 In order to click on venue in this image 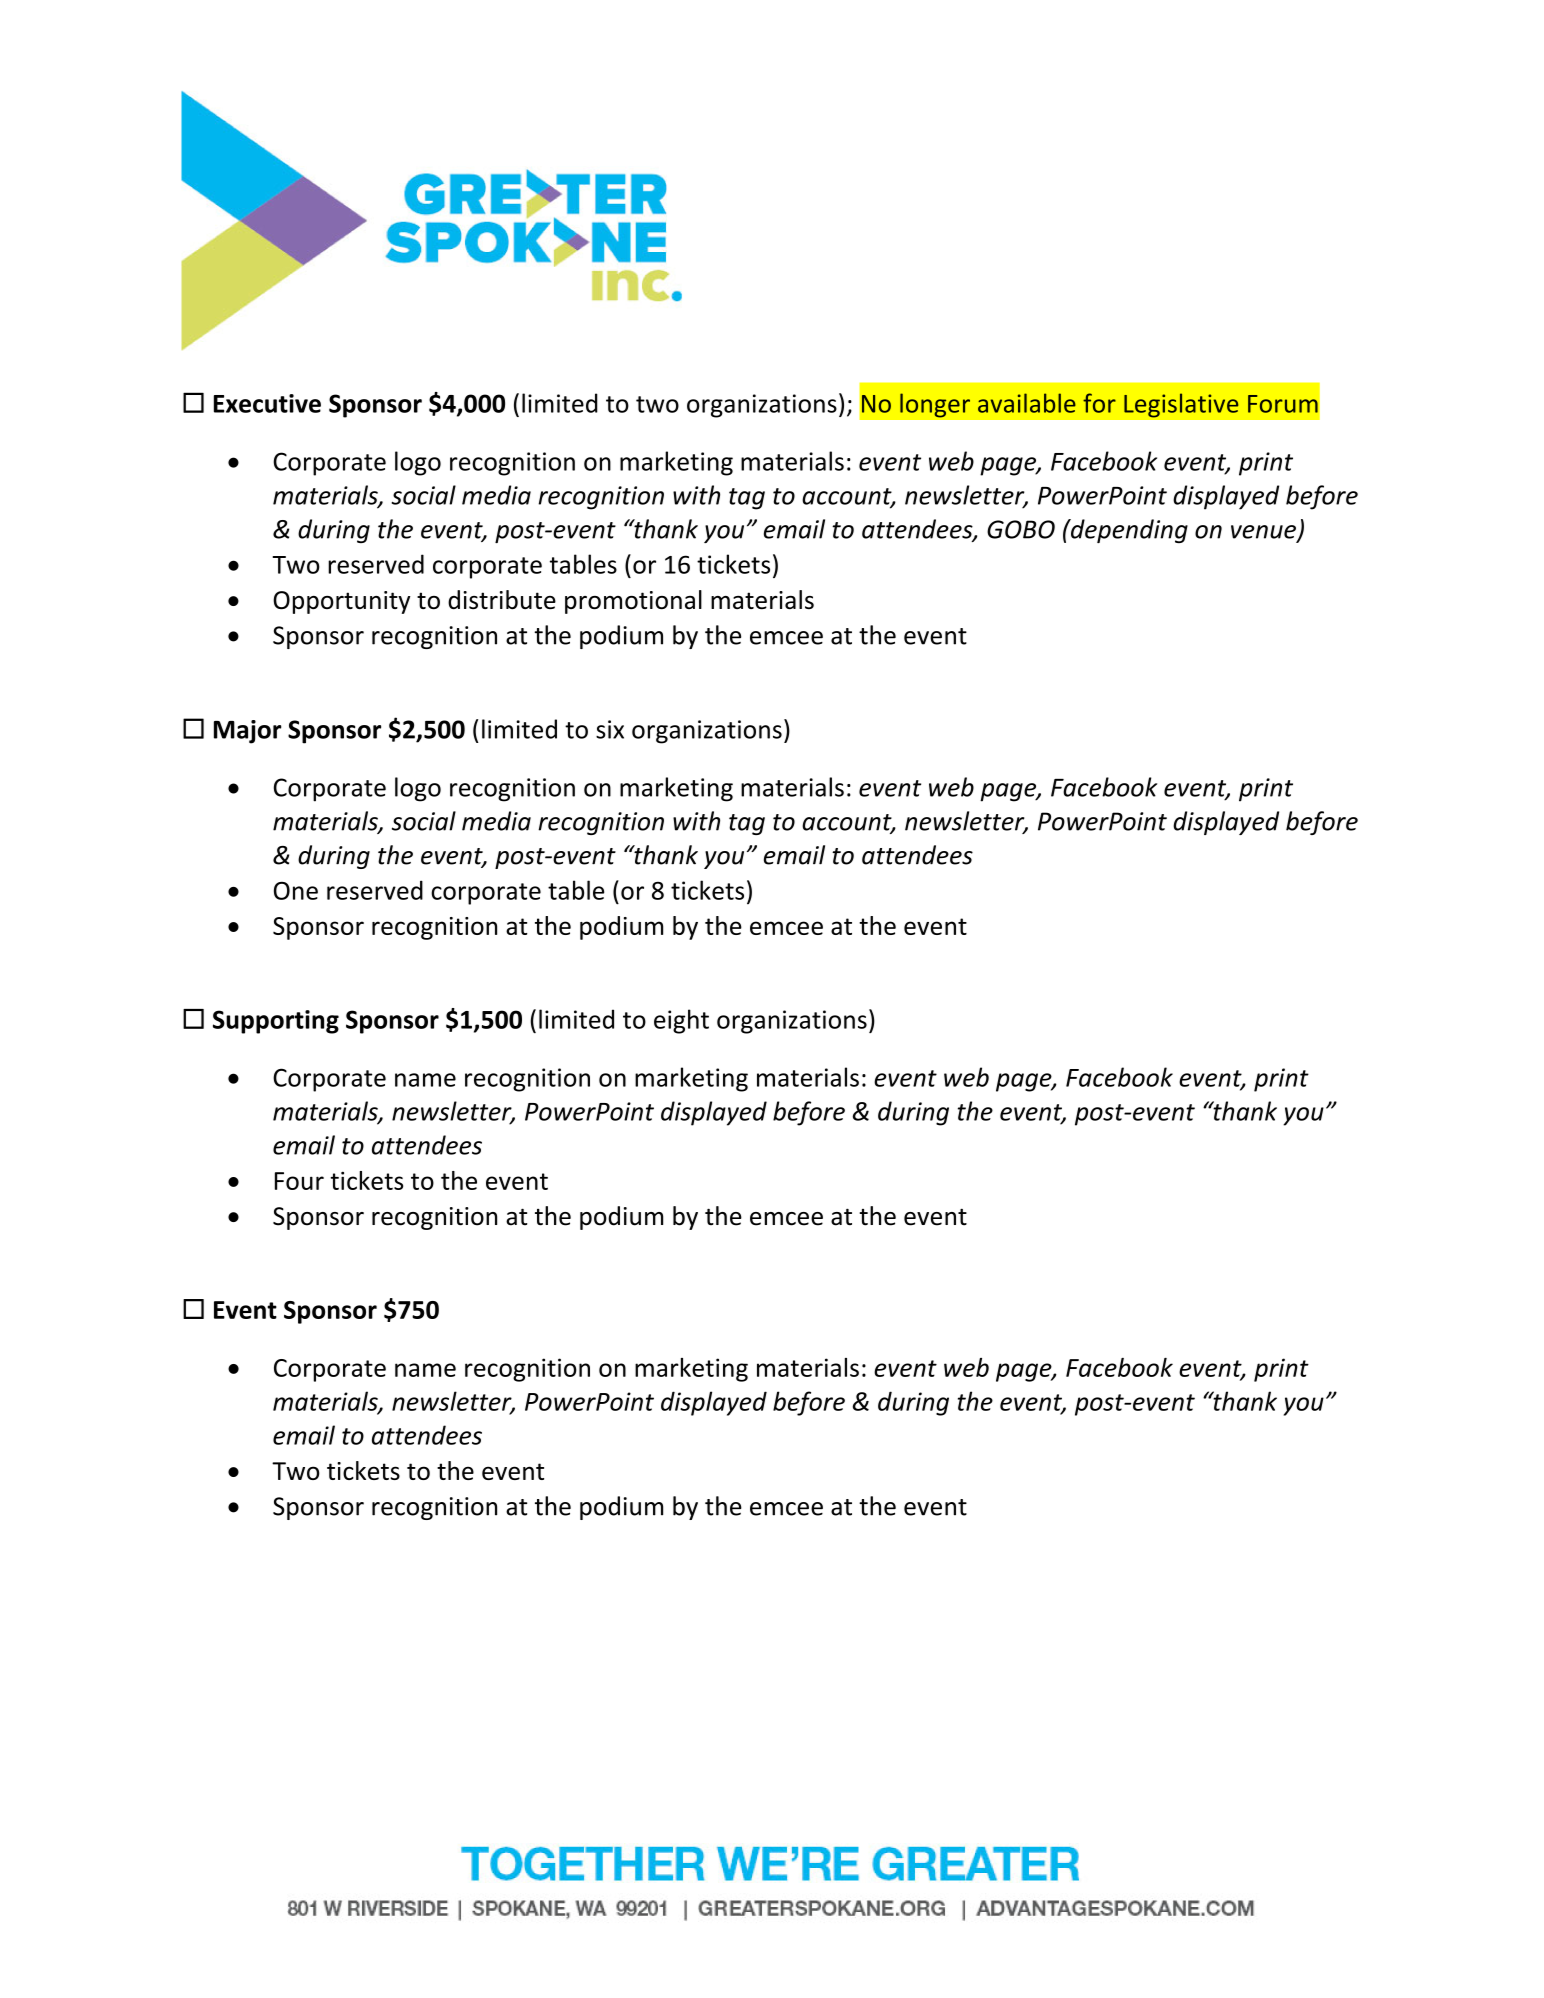, I will do `click(1264, 533)`.
